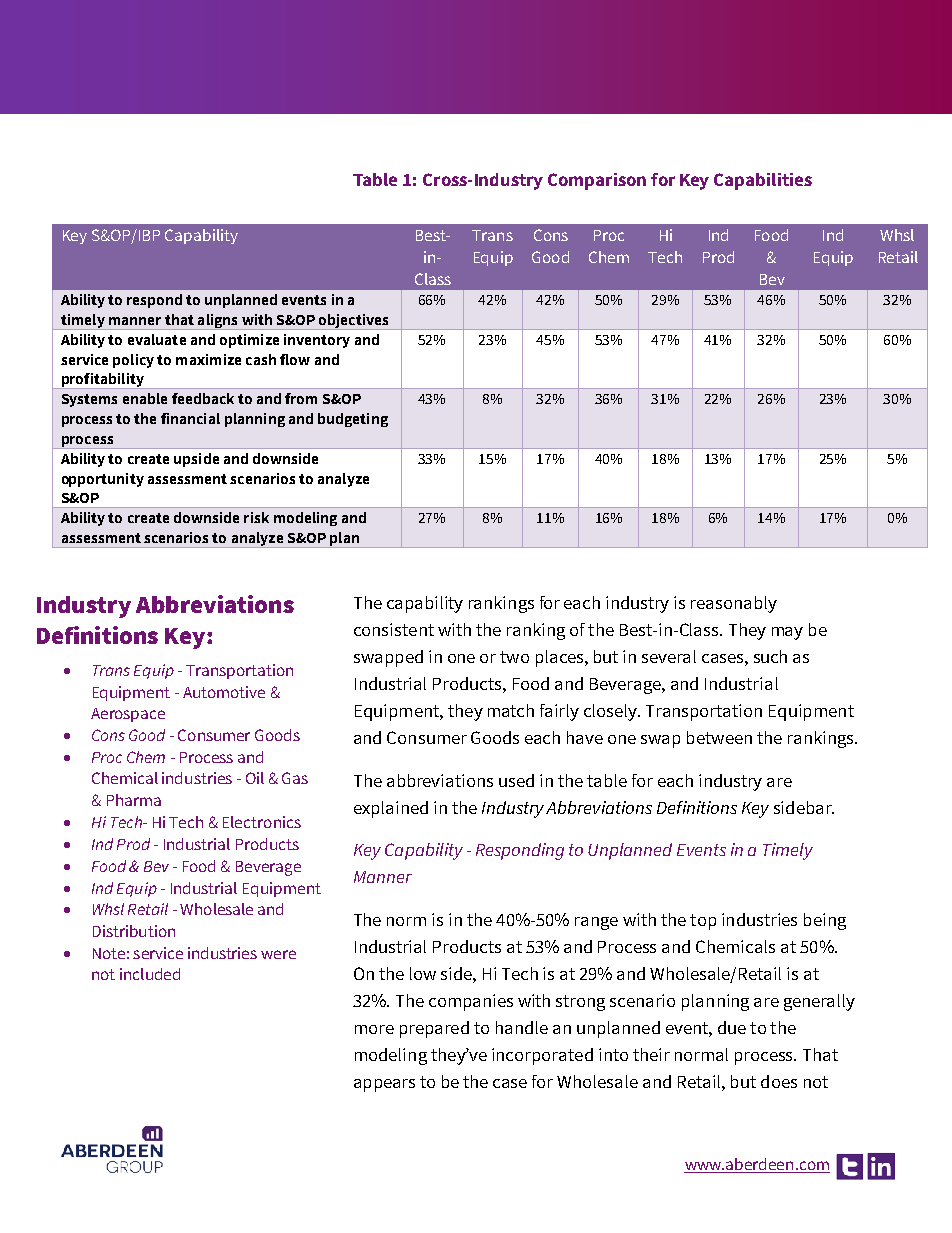  I want to click on may, so click(787, 633).
